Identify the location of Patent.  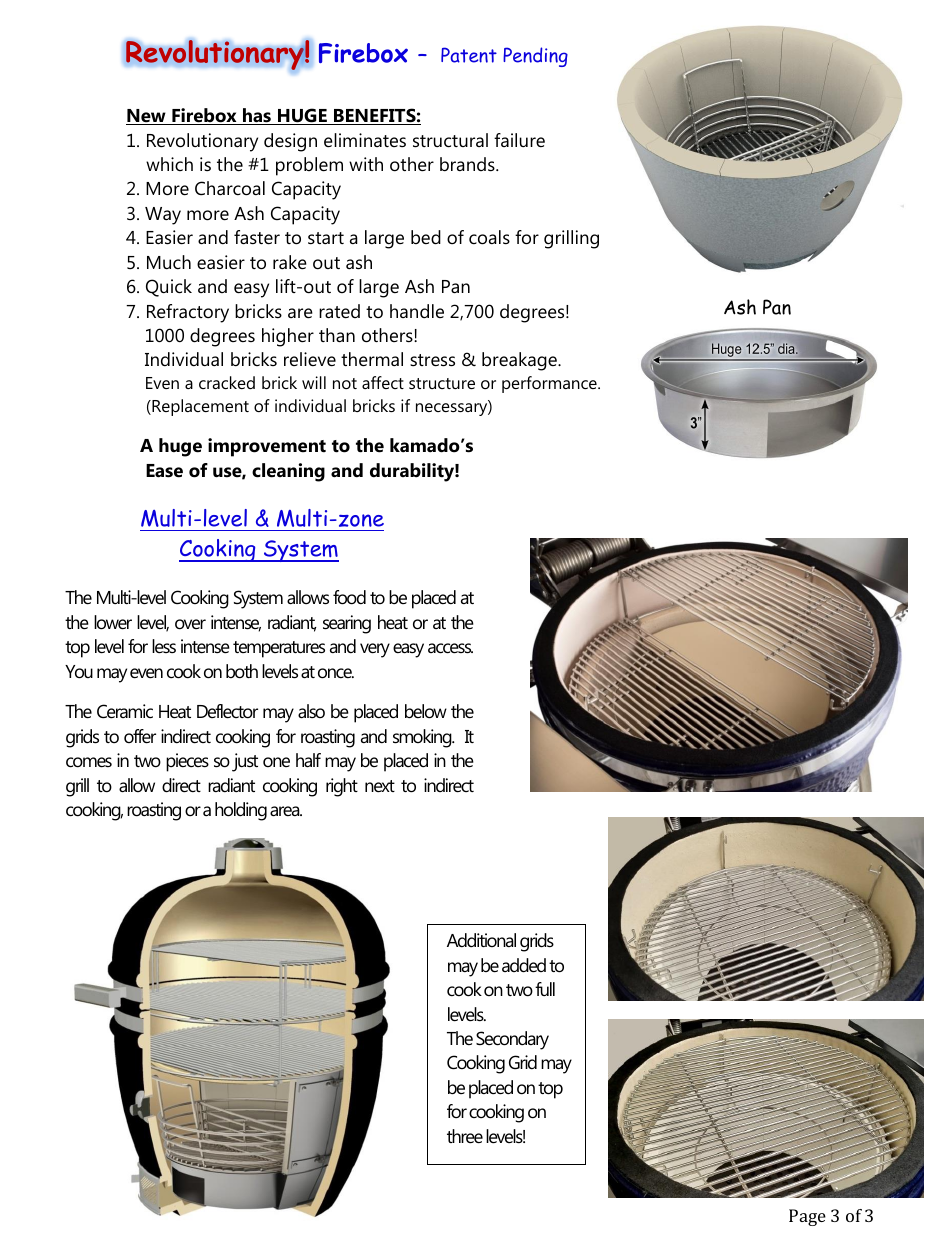
(469, 55).
